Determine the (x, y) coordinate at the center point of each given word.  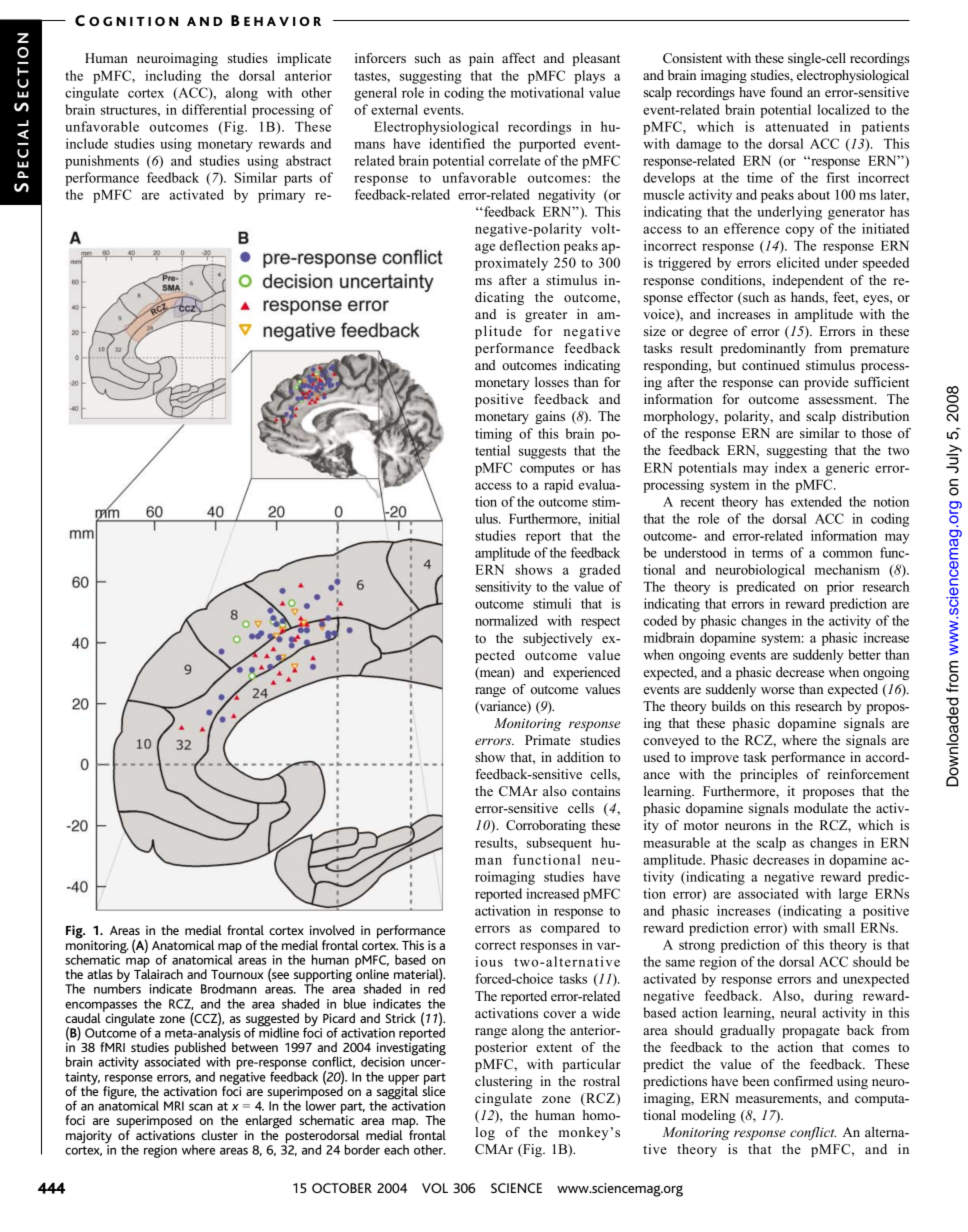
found (786, 92)
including (173, 77)
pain (481, 59)
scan (200, 1107)
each (396, 1150)
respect (600, 623)
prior (840, 588)
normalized (506, 620)
